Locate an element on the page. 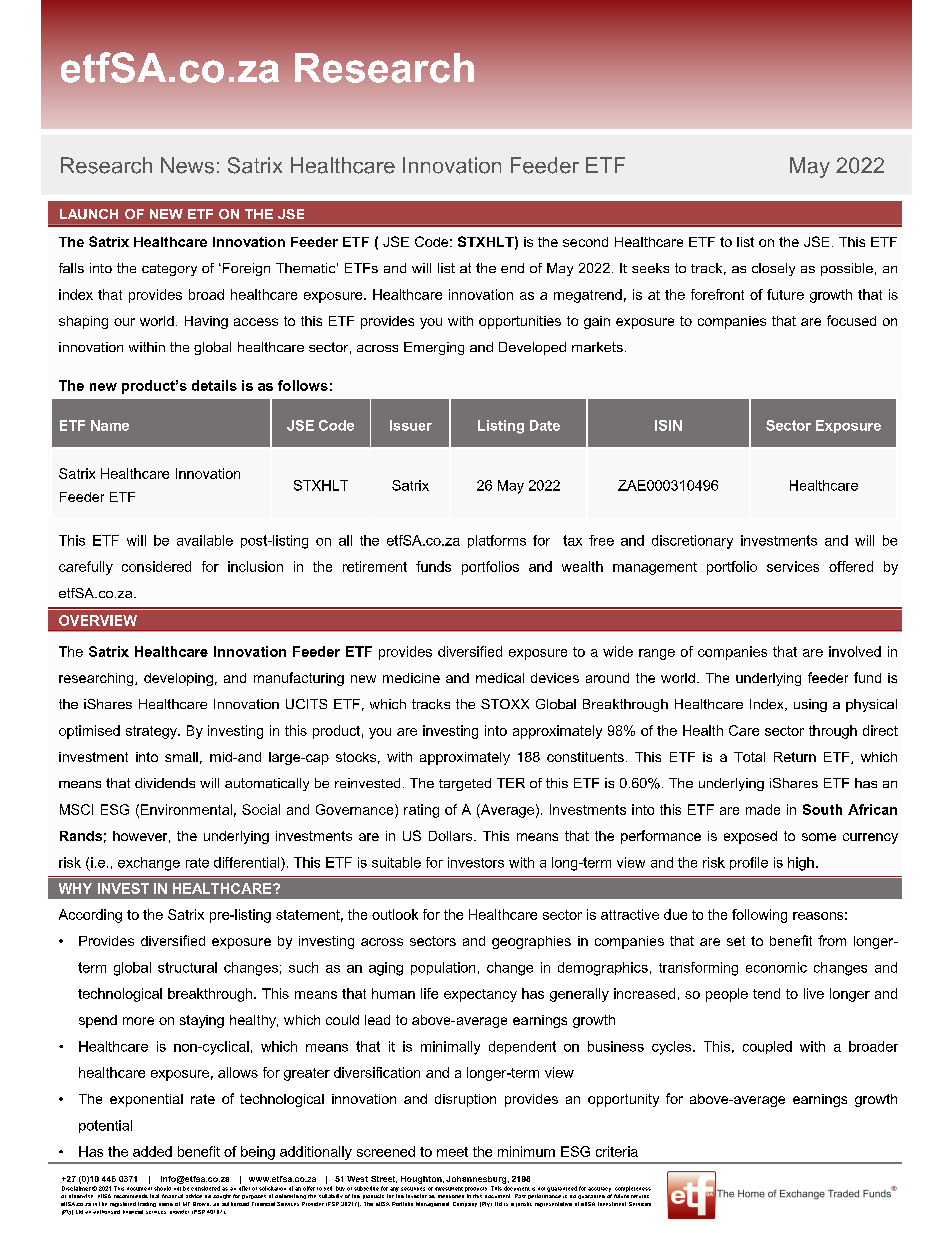 This page has height=1233, width=952. closely is located at coordinates (773, 269).
